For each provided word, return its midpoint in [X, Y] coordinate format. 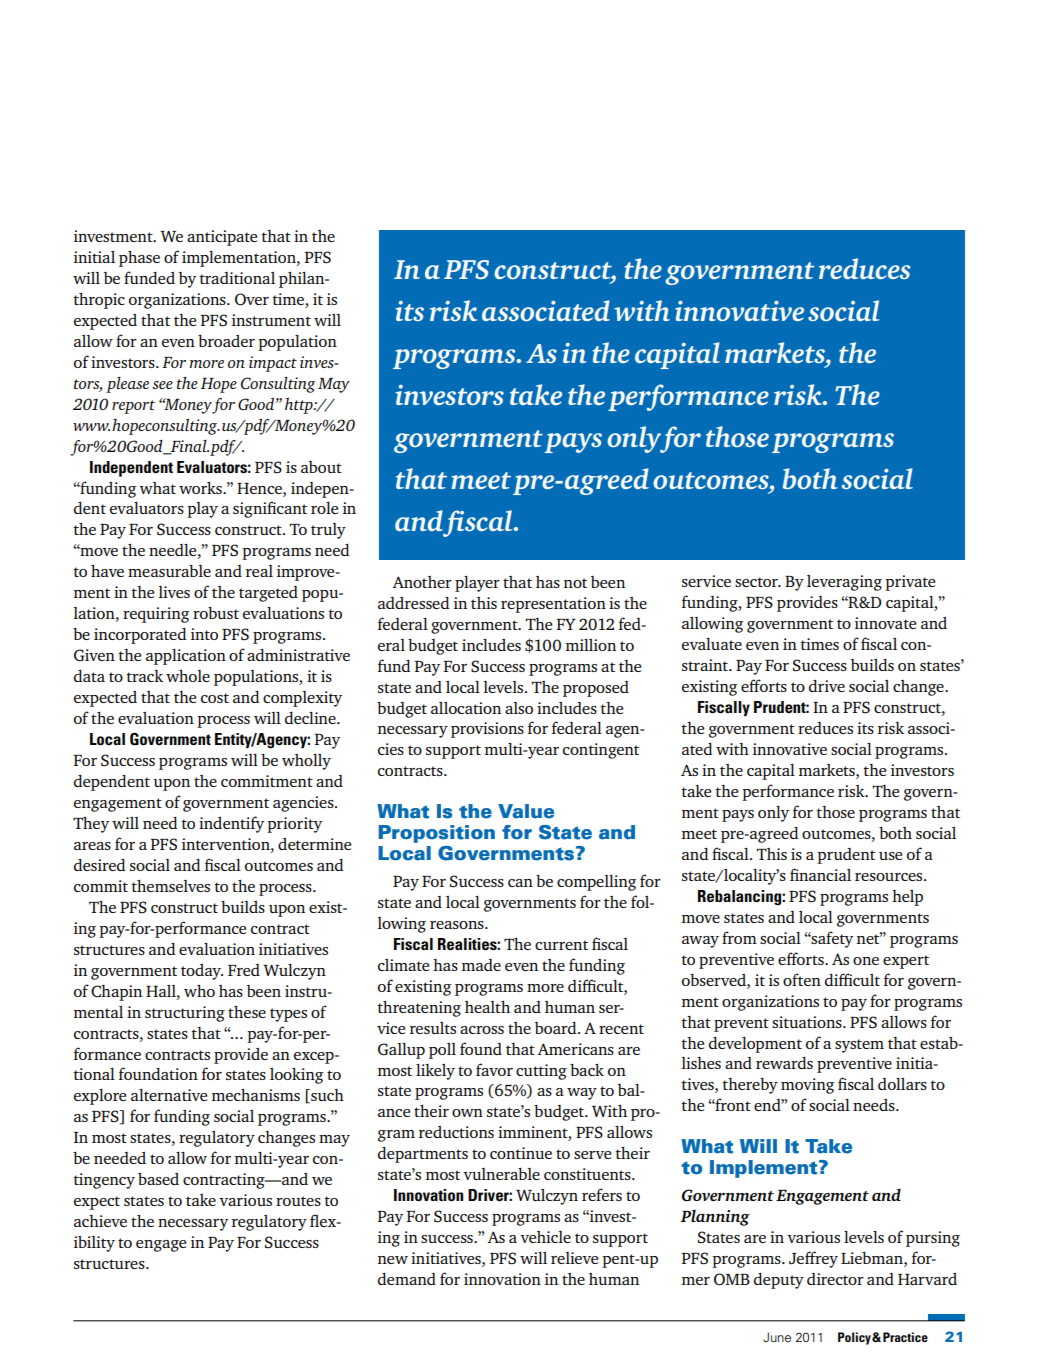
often [802, 979]
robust [216, 613]
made [481, 965]
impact [273, 364]
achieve [100, 1221]
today [202, 972]
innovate [885, 623]
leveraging [844, 583]
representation [553, 605]
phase [139, 259]
